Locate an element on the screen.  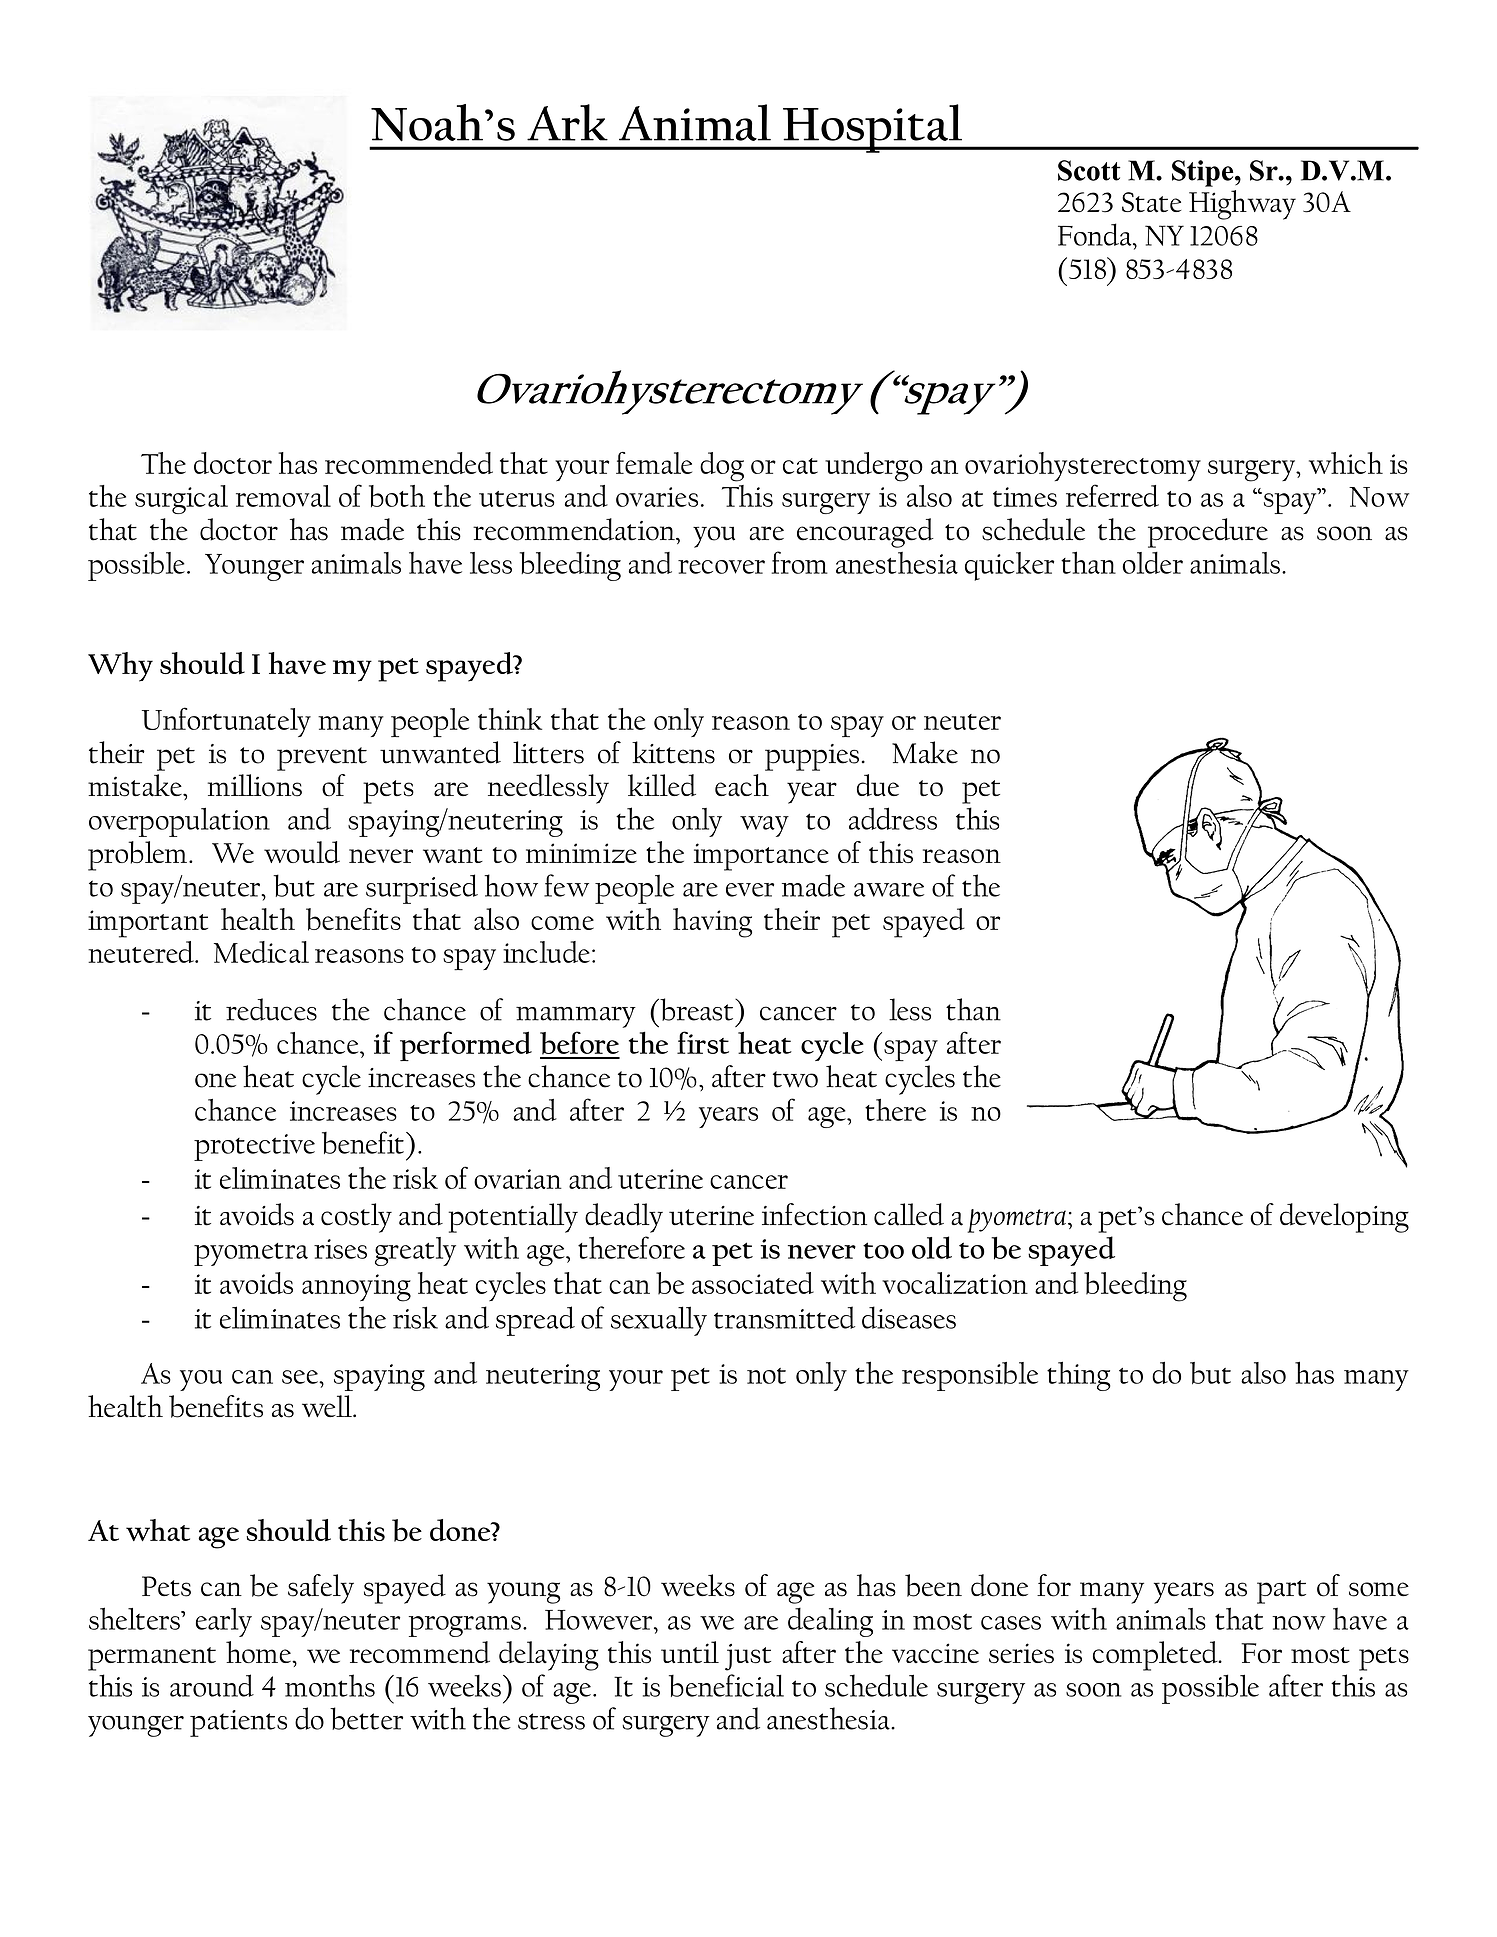
completed is located at coordinates (1156, 1656).
